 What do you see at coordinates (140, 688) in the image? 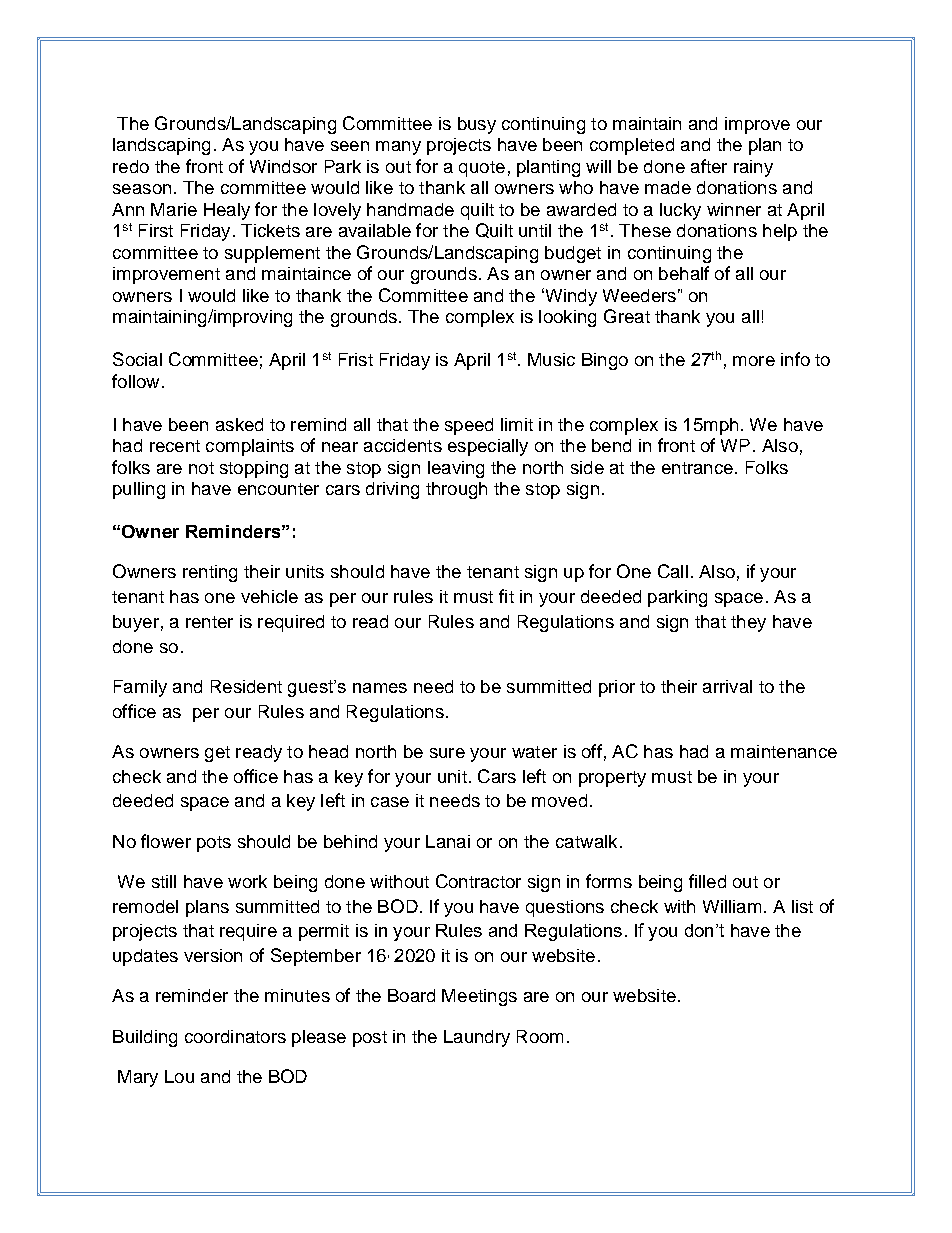
I see `Family` at bounding box center [140, 688].
